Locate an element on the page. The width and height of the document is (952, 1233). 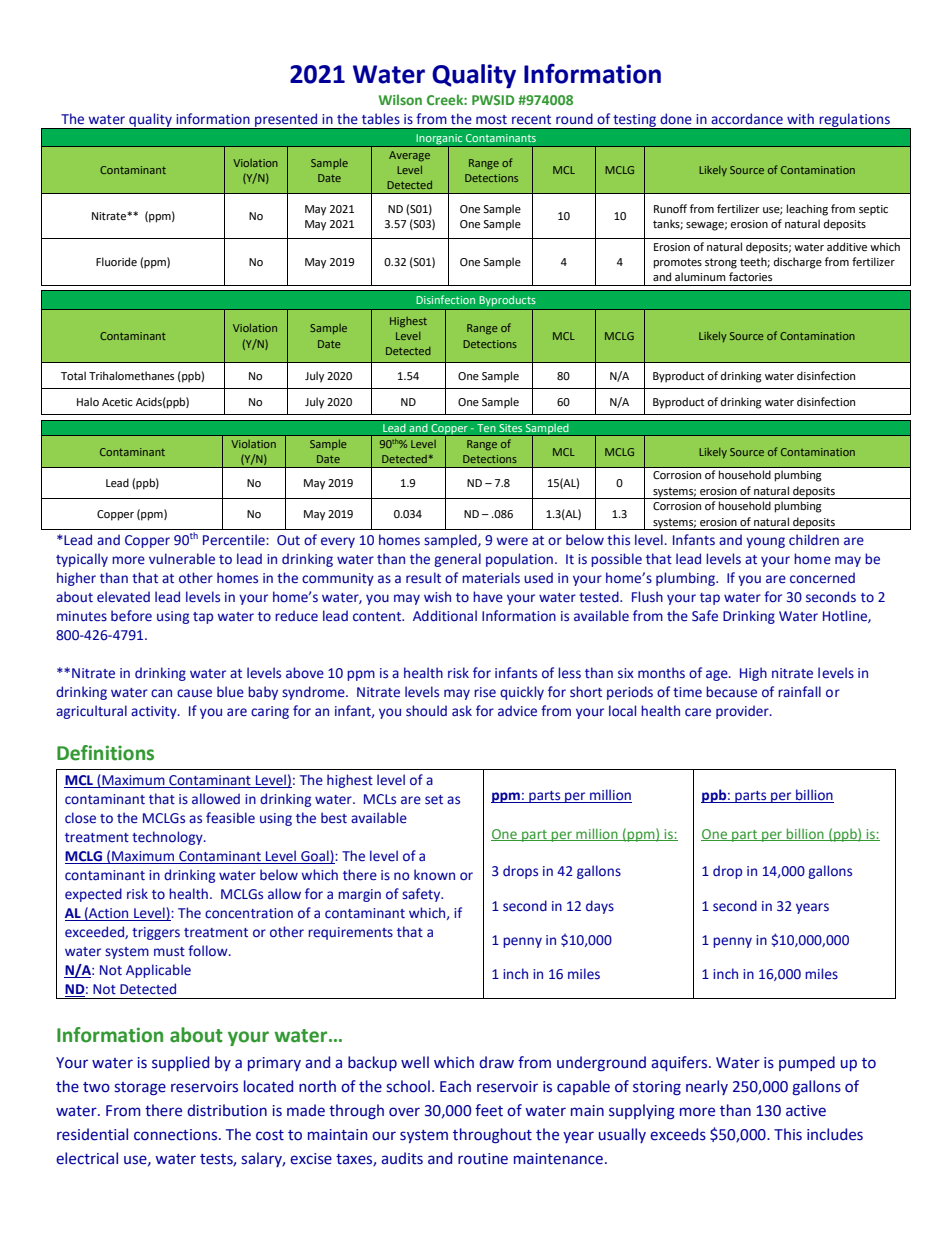
with is located at coordinates (800, 118).
